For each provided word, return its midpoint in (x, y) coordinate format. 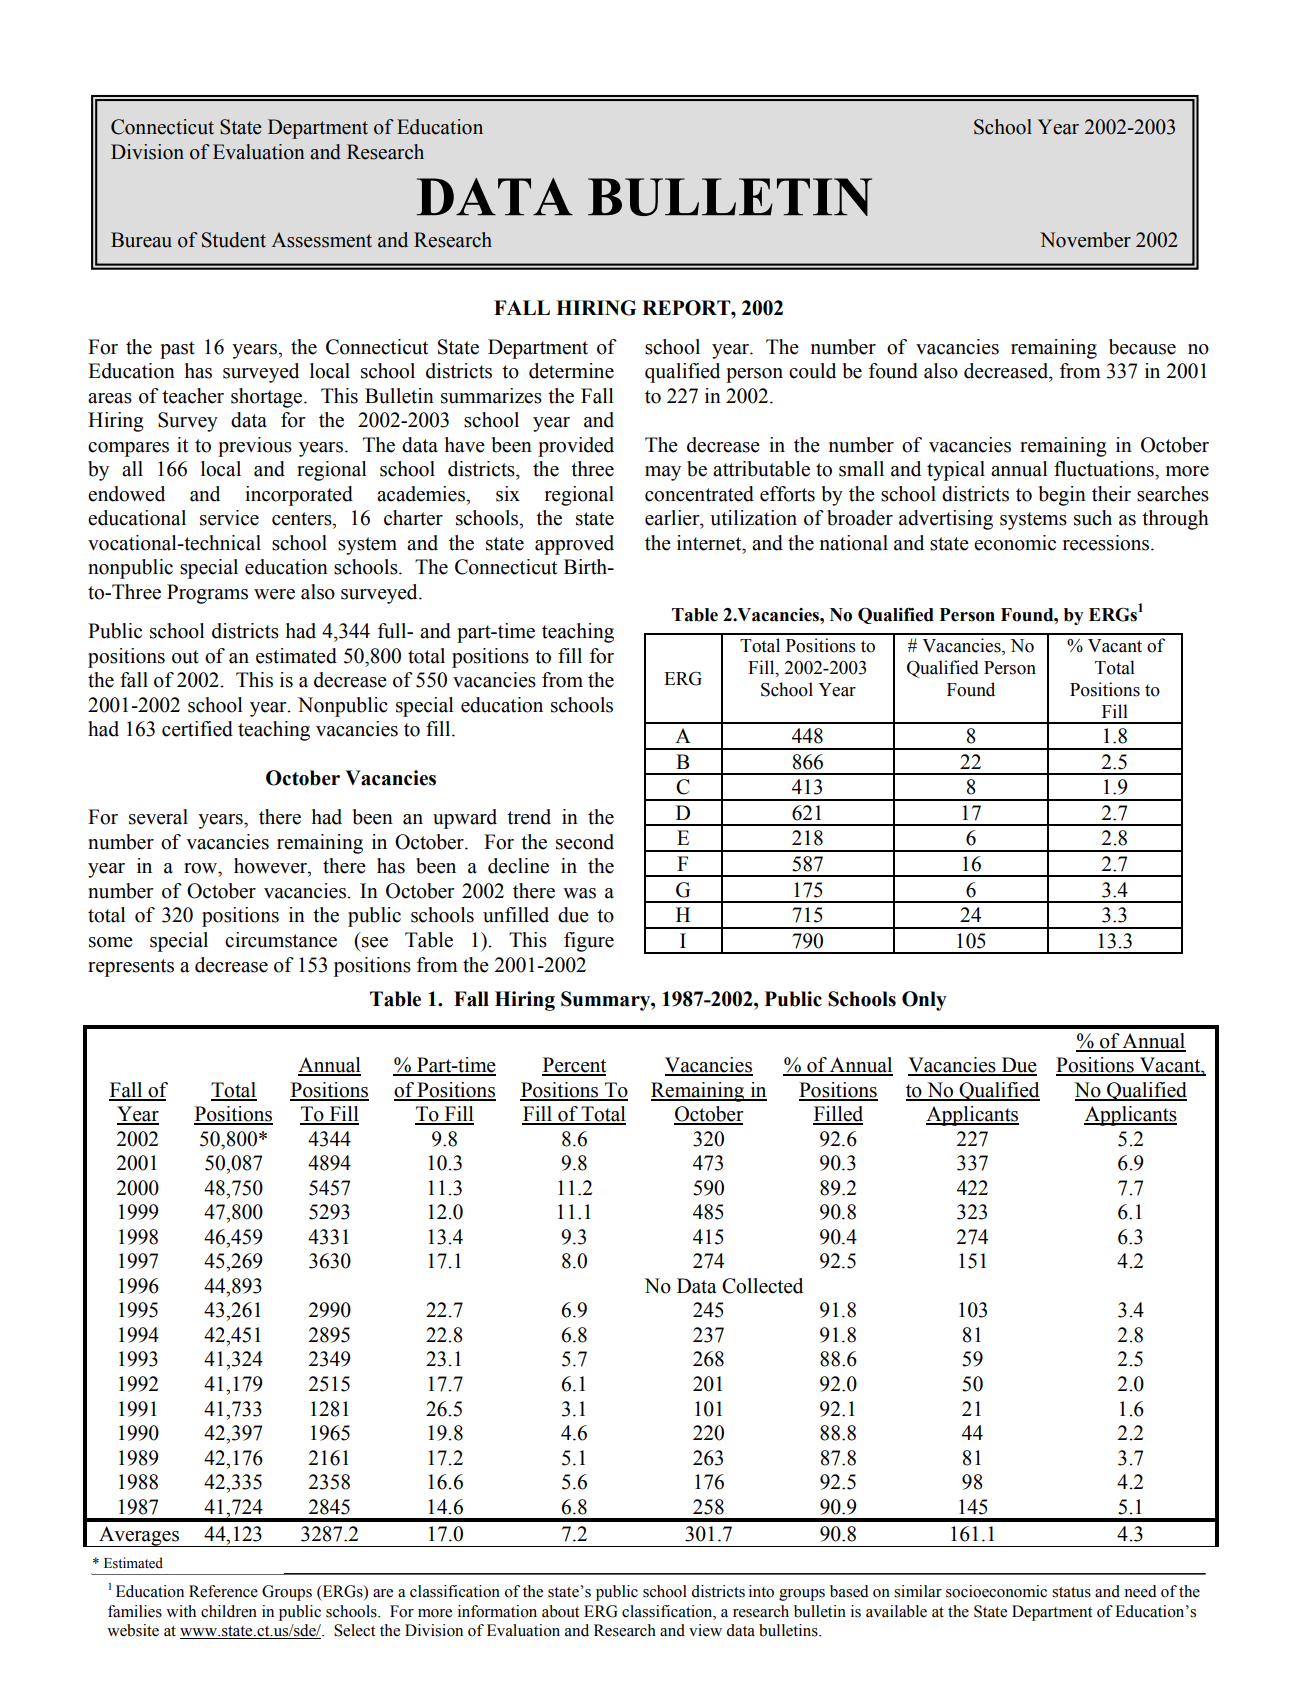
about (560, 1611)
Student (234, 240)
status (1071, 1592)
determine (571, 371)
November (1085, 240)
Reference (223, 1591)
